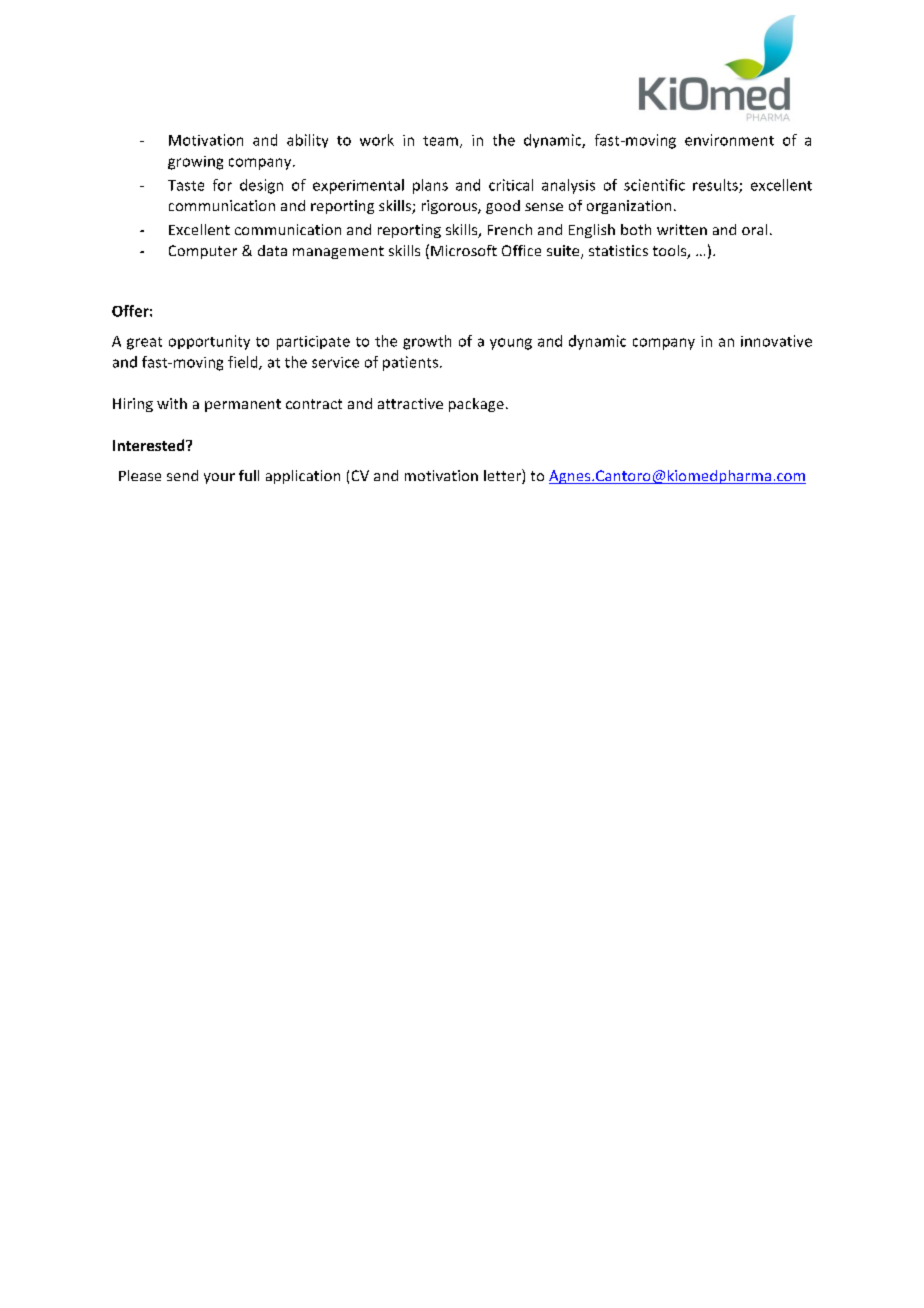 This screenshot has width=924, height=1308. What do you see at coordinates (209, 342) in the screenshot?
I see `opportunity` at bounding box center [209, 342].
